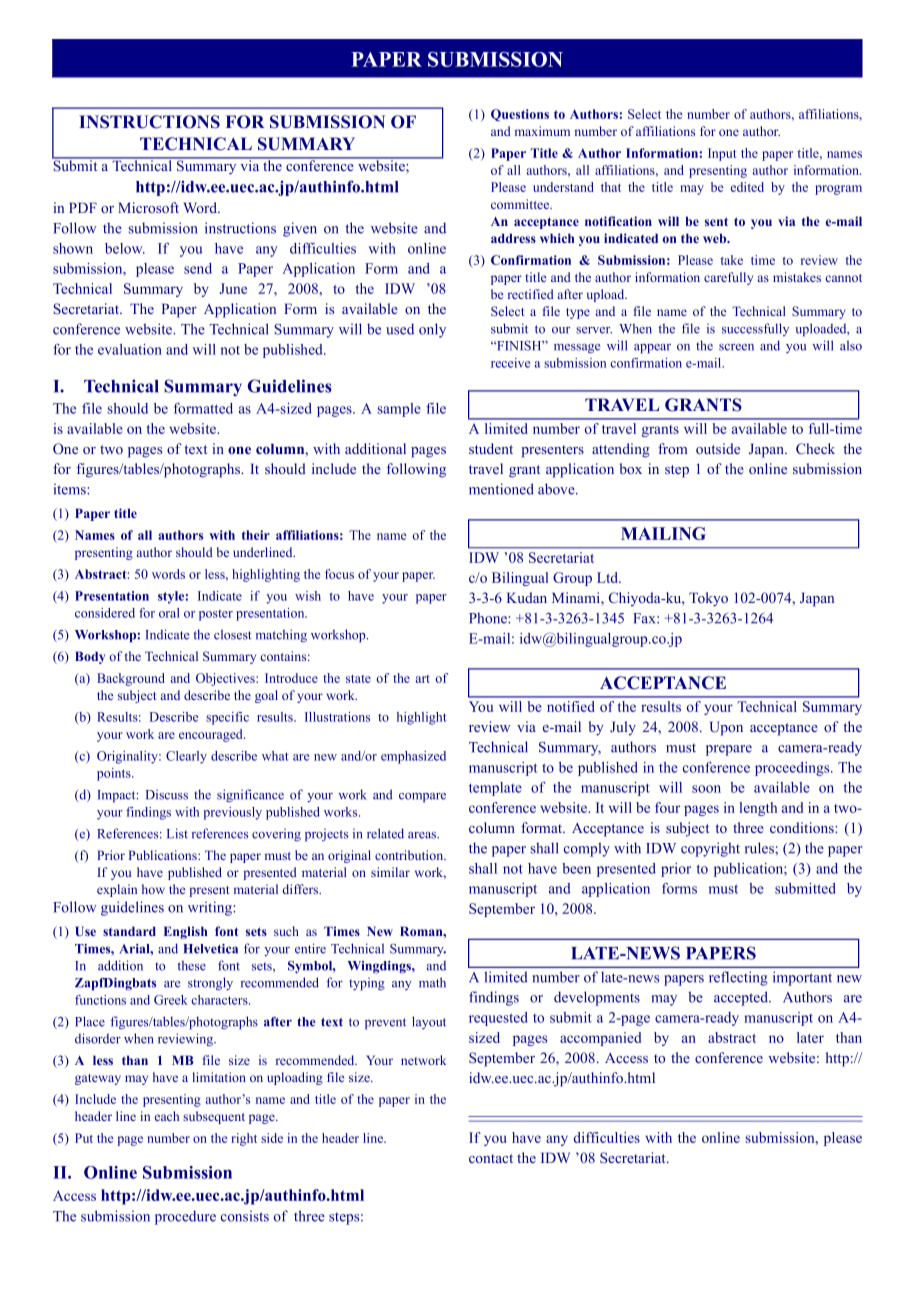  What do you see at coordinates (148, 207) in the document?
I see `Microsoft` at bounding box center [148, 207].
